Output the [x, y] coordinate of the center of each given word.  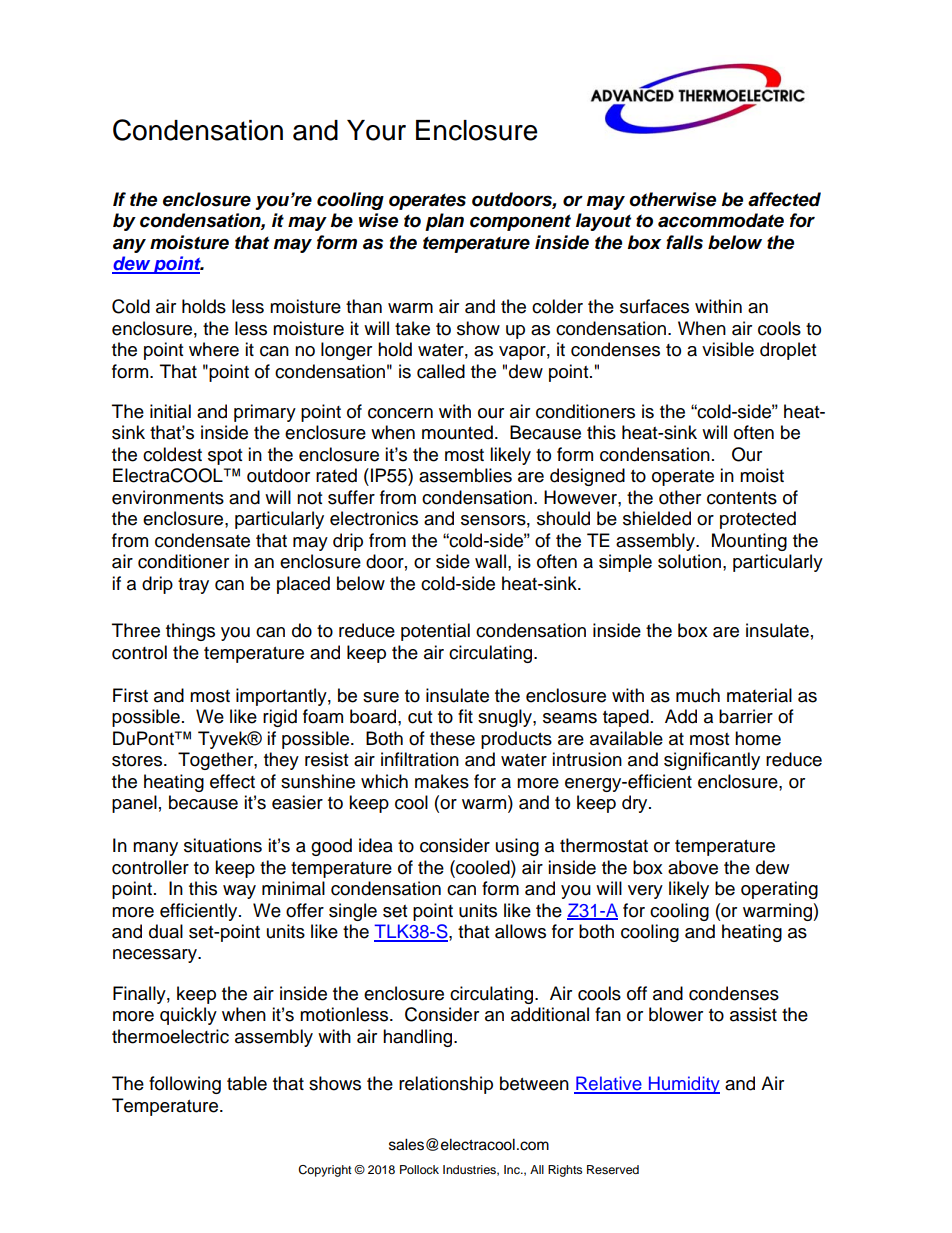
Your [376, 130]
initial [170, 411]
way [239, 892]
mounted [457, 432]
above [693, 867]
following [185, 1085]
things [190, 632]
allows [520, 931]
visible [728, 349]
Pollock [419, 1169]
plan [444, 222]
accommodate [721, 220]
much [698, 695]
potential [435, 632]
